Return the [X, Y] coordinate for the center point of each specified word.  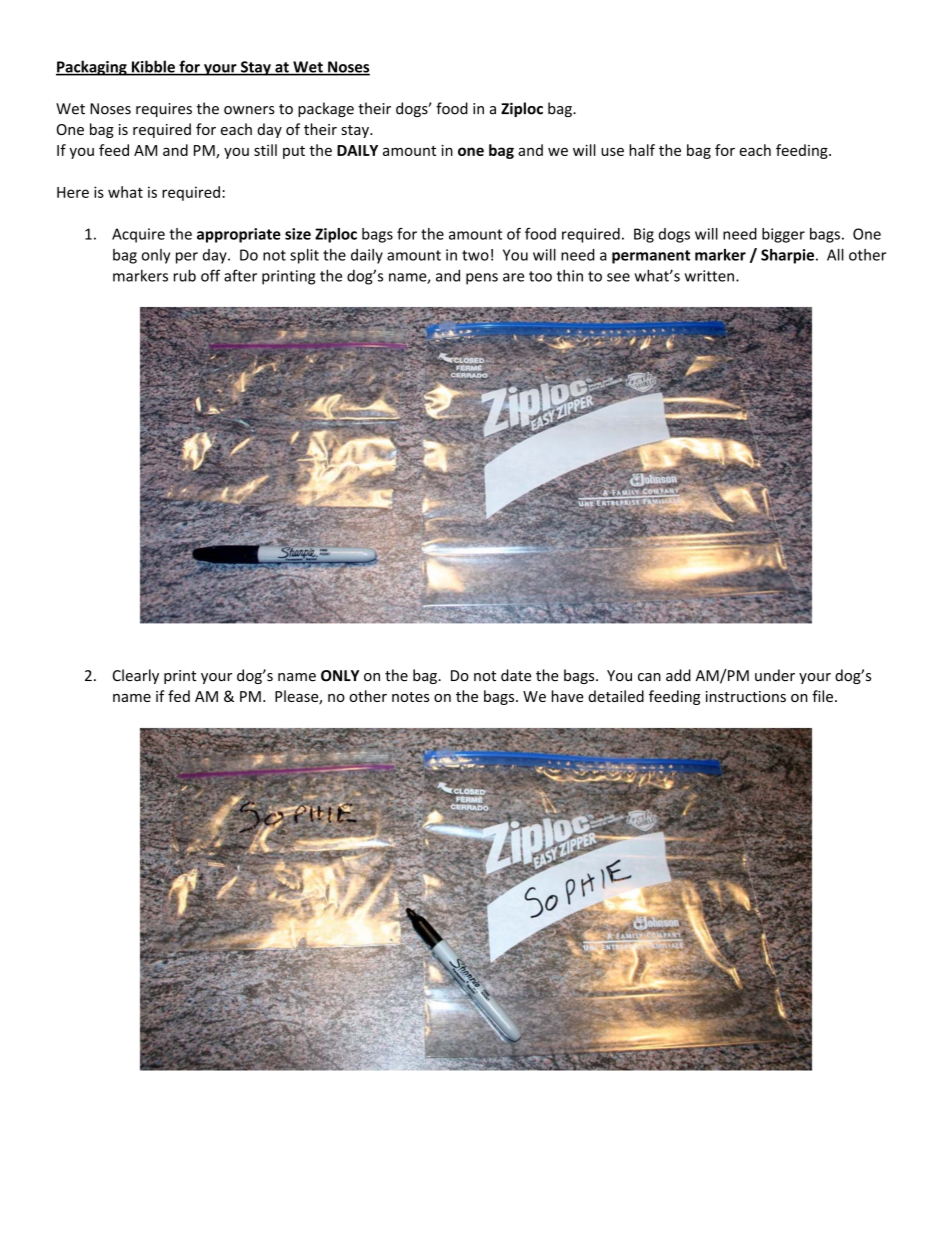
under [775, 675]
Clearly [136, 676]
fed [179, 696]
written [709, 276]
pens [482, 279]
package [326, 109]
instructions [746, 696]
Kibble [153, 67]
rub [185, 275]
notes [411, 697]
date [516, 675]
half [642, 150]
